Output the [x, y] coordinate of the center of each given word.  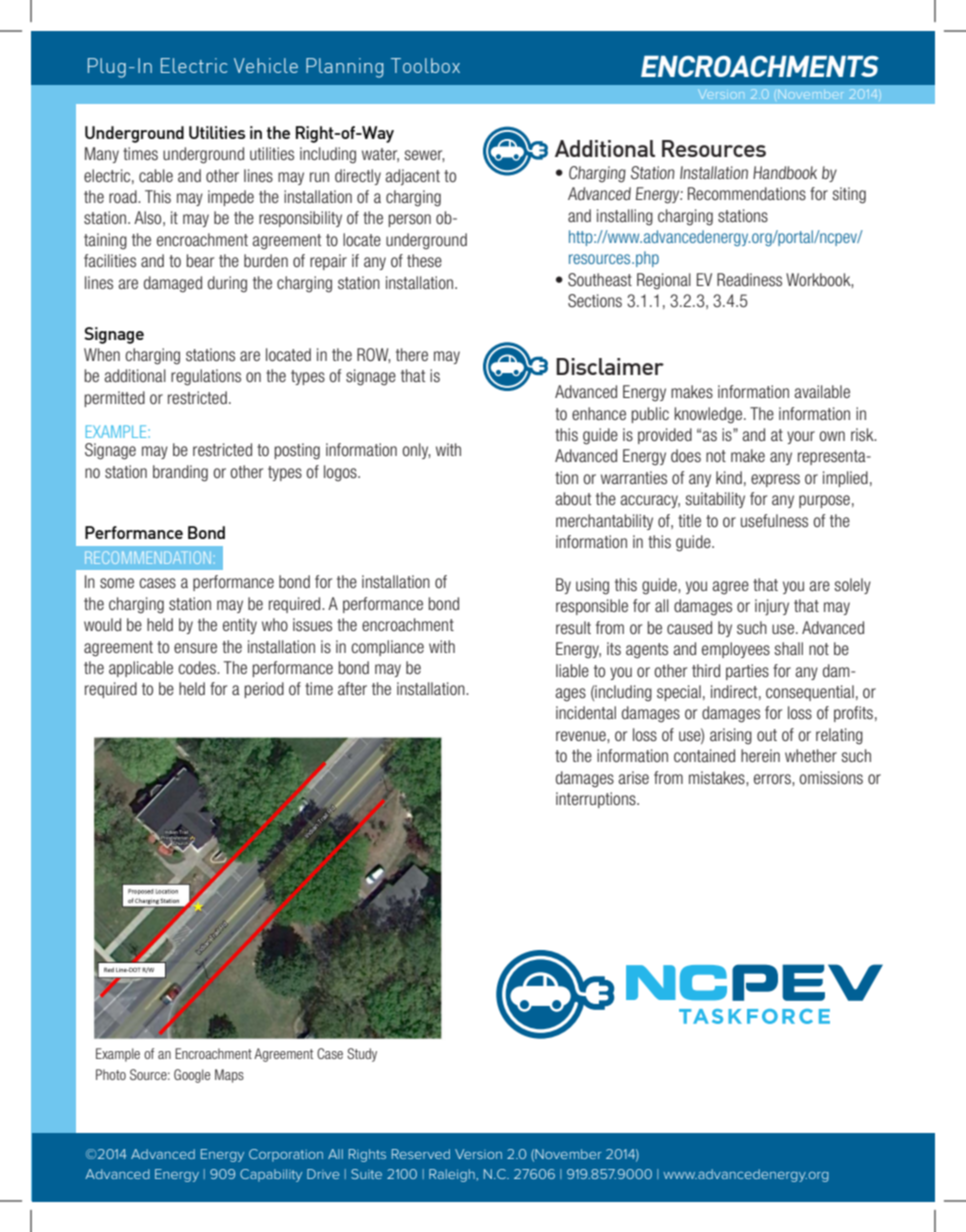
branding [180, 473]
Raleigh [453, 1175]
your [801, 437]
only [416, 451]
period [264, 690]
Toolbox [425, 65]
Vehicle [266, 65]
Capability [271, 1175]
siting [849, 195]
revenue [582, 736]
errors [773, 779]
